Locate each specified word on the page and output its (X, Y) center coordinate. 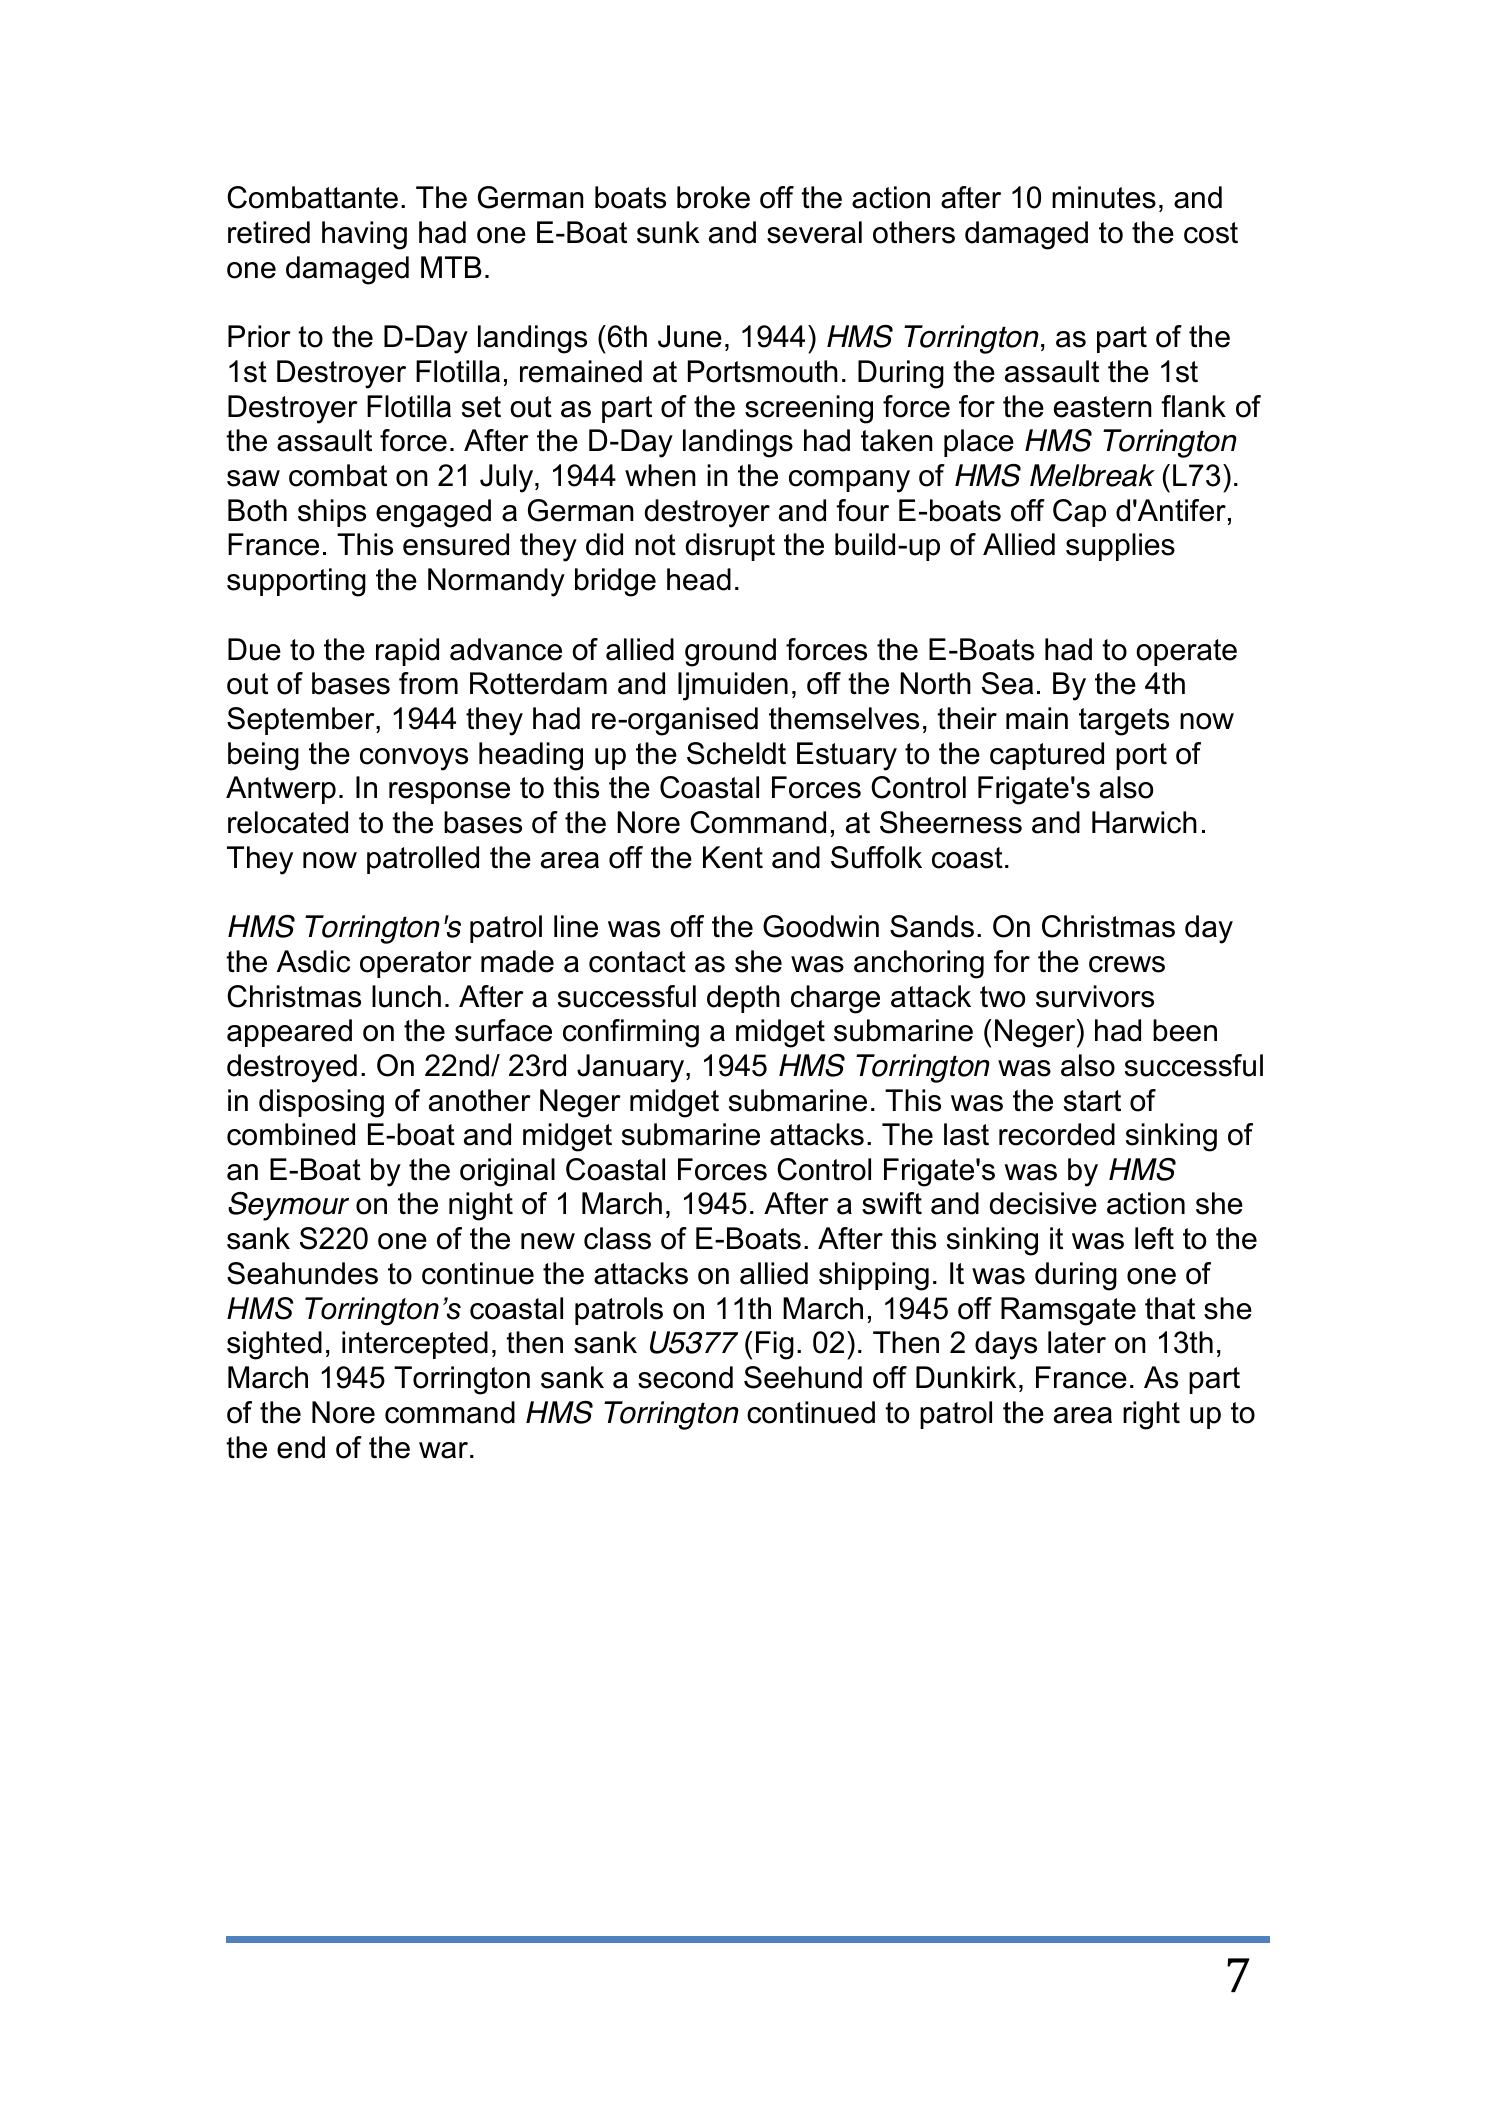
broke (713, 197)
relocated (288, 822)
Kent (733, 857)
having (364, 235)
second (685, 1377)
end (301, 1447)
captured (1047, 756)
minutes (1104, 197)
